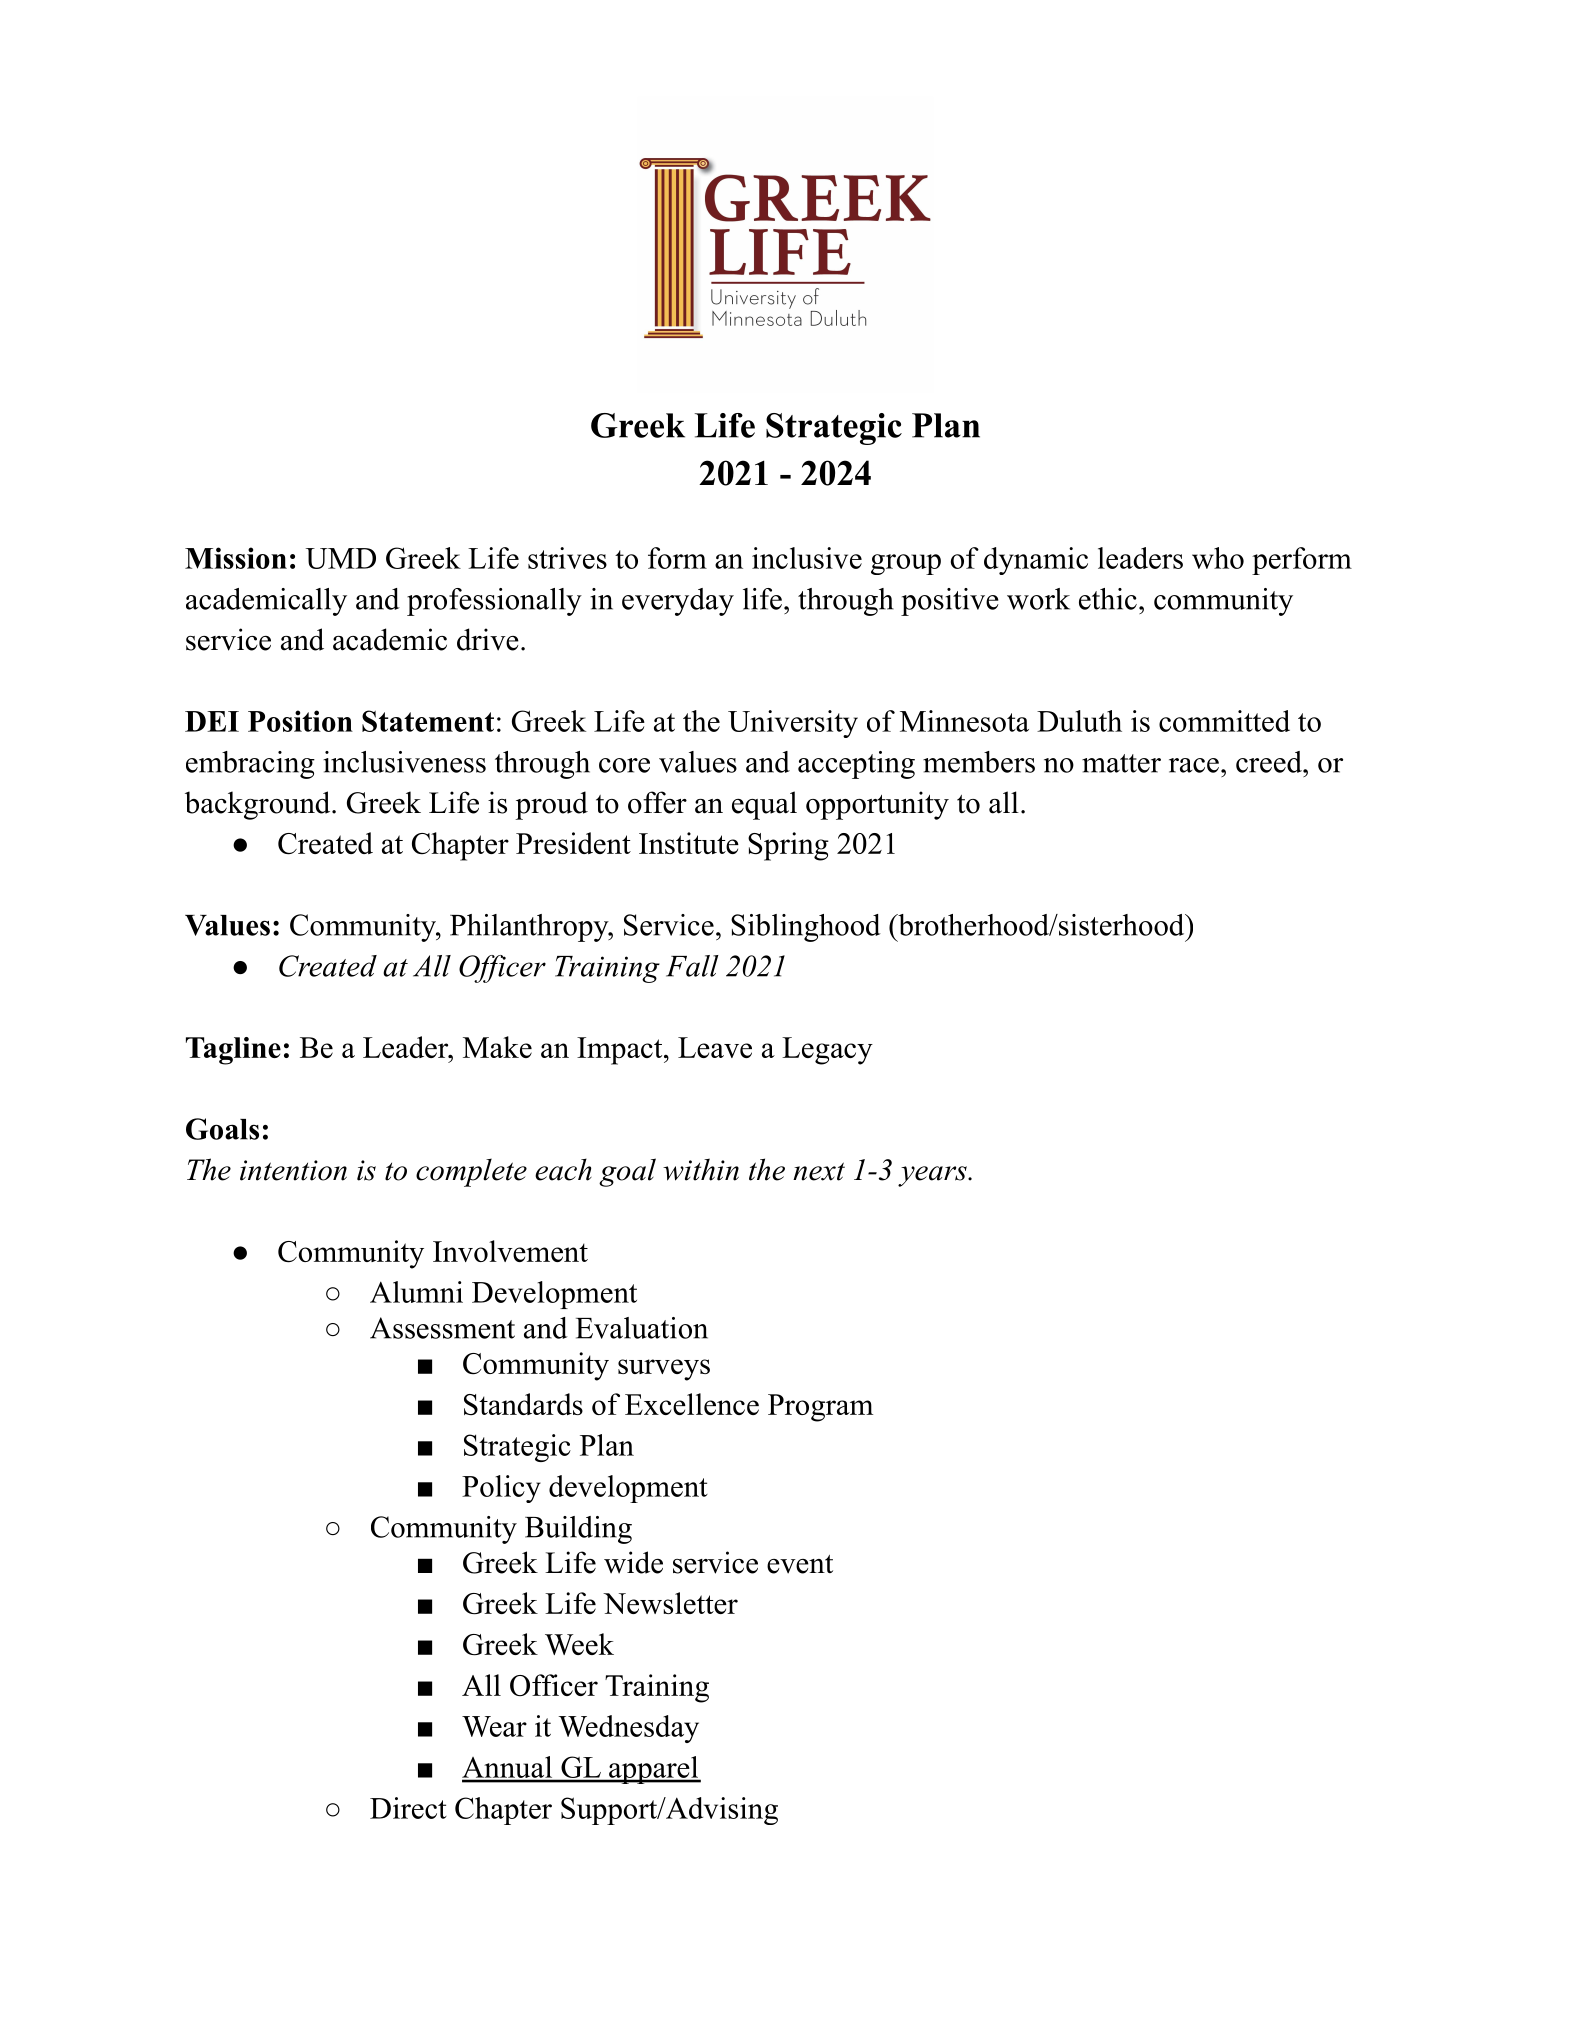  Describe the element at coordinates (827, 1051) in the screenshot. I see `Legacy` at that location.
